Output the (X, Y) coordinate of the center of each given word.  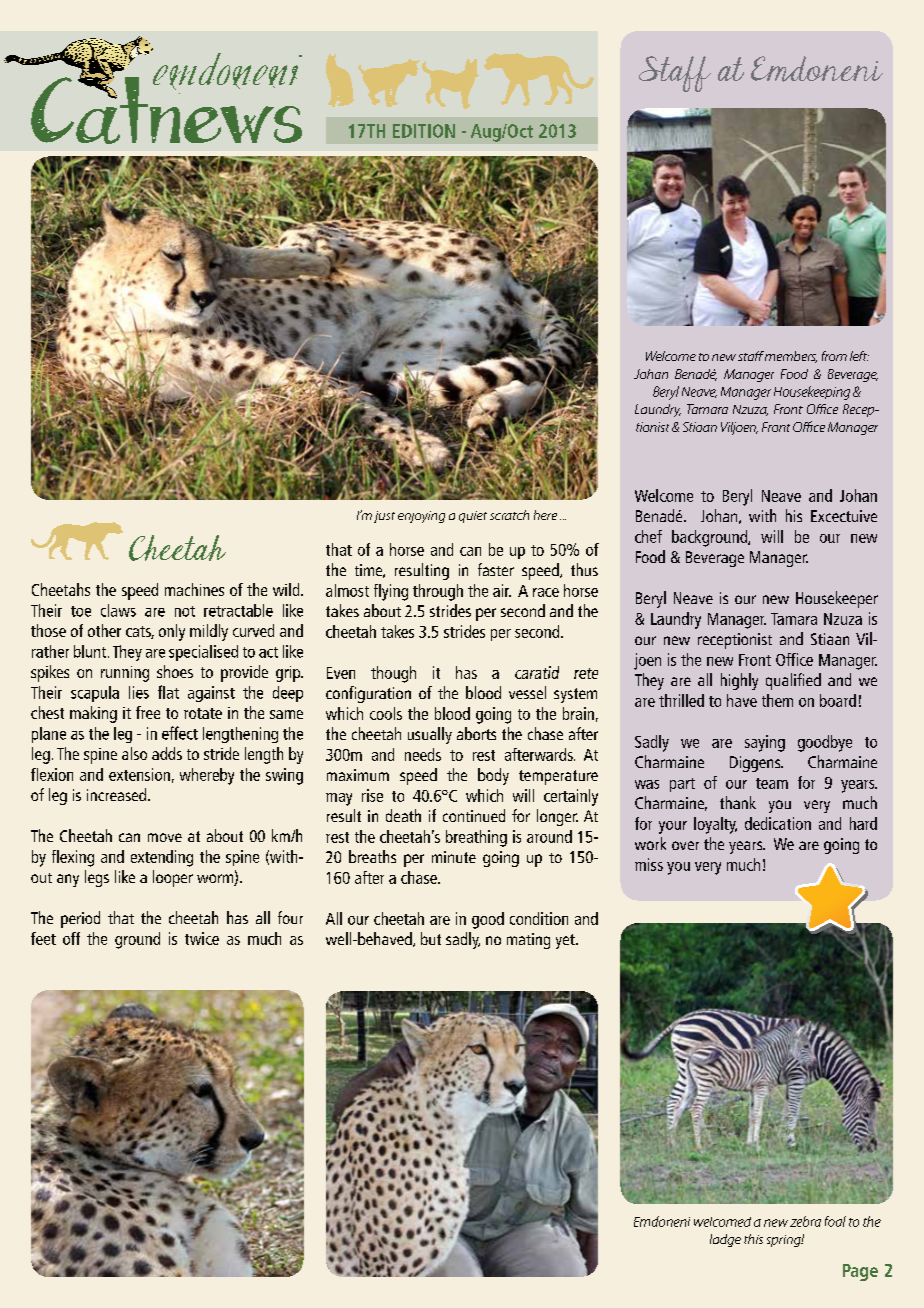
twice (202, 938)
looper (173, 878)
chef (648, 536)
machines (194, 589)
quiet (473, 517)
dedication (778, 823)
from (834, 356)
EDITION (424, 131)
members (791, 357)
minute (454, 857)
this (753, 1239)
